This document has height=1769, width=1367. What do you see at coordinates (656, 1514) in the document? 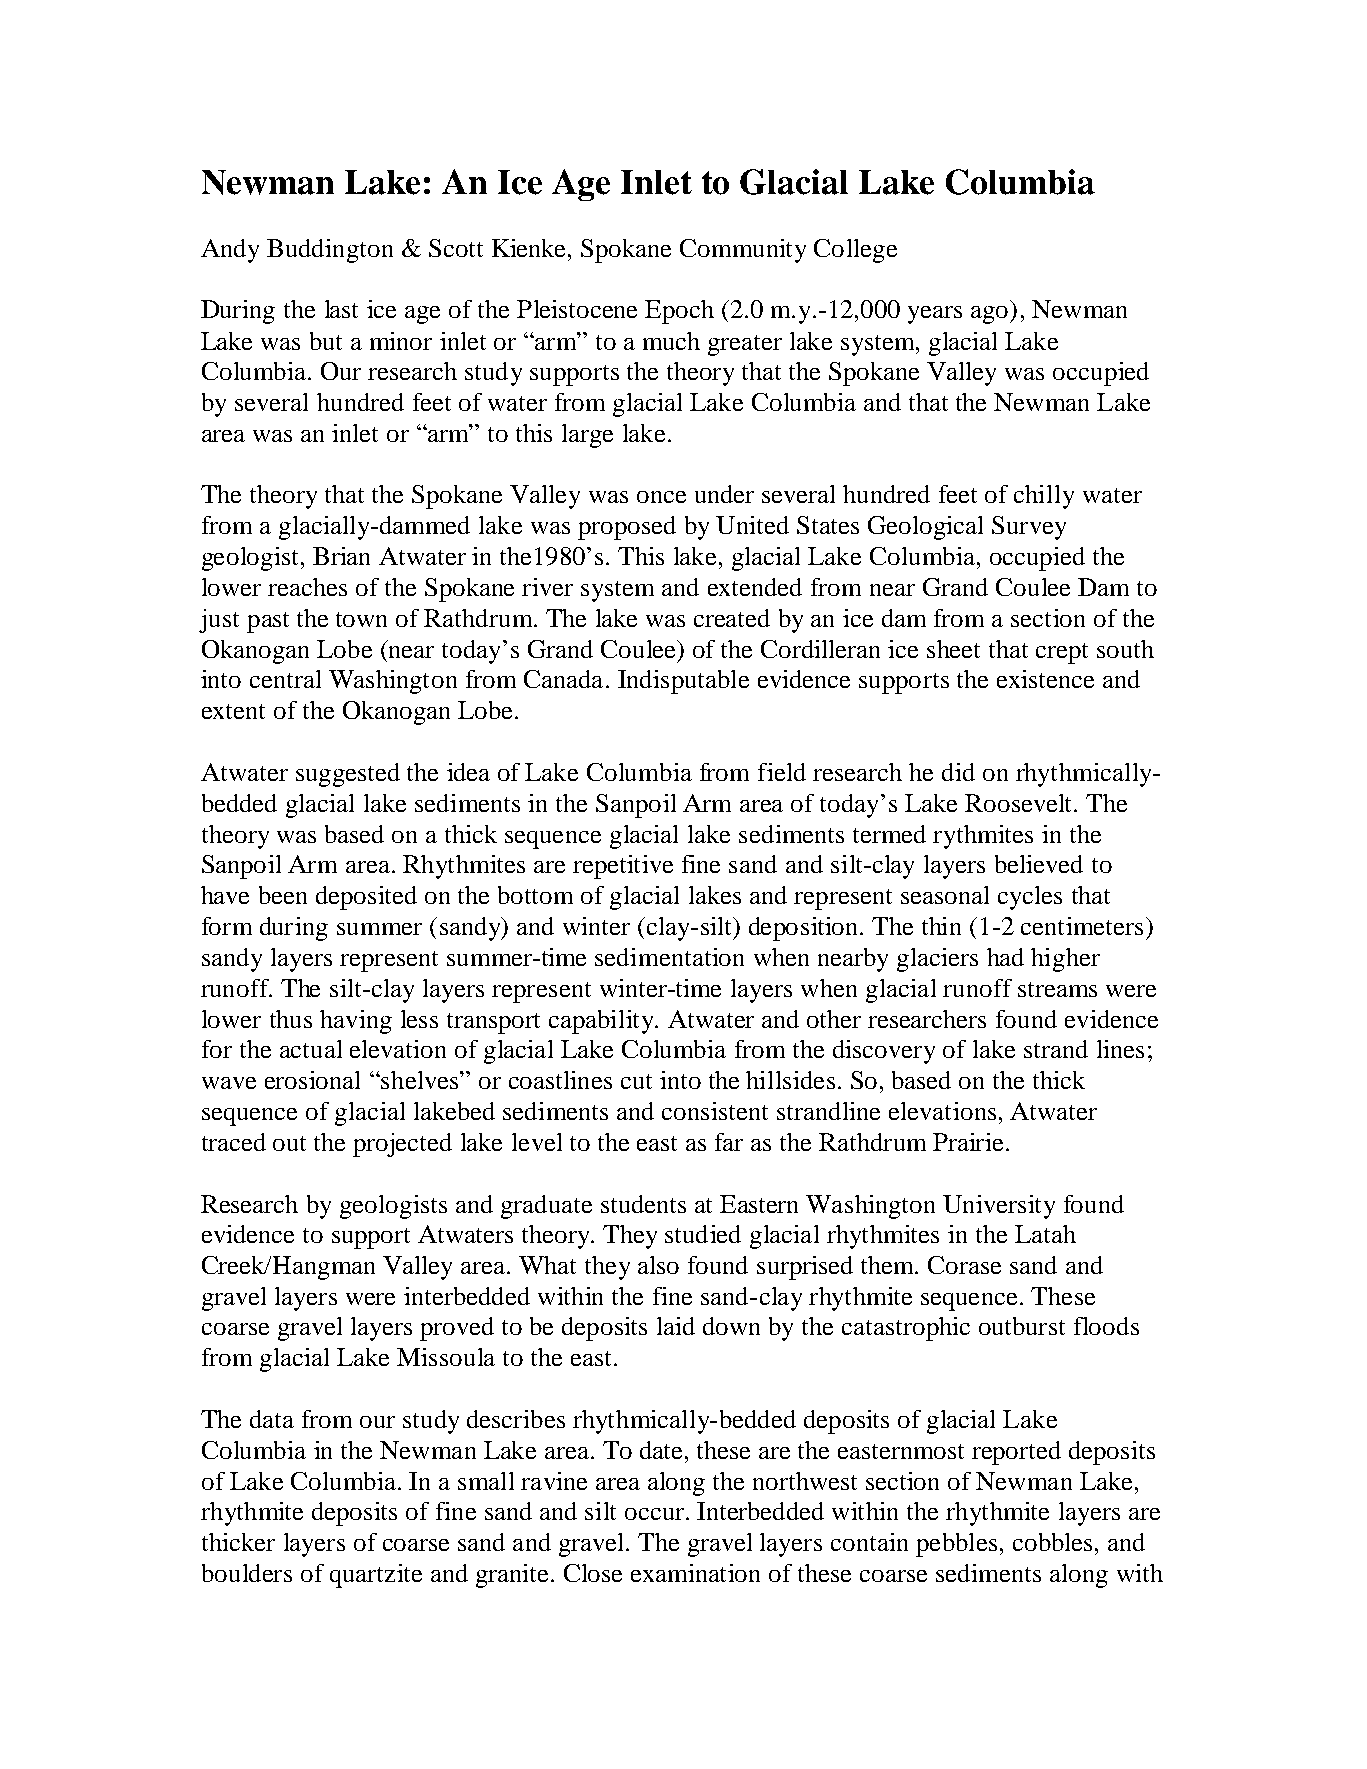
I see `occur` at bounding box center [656, 1514].
